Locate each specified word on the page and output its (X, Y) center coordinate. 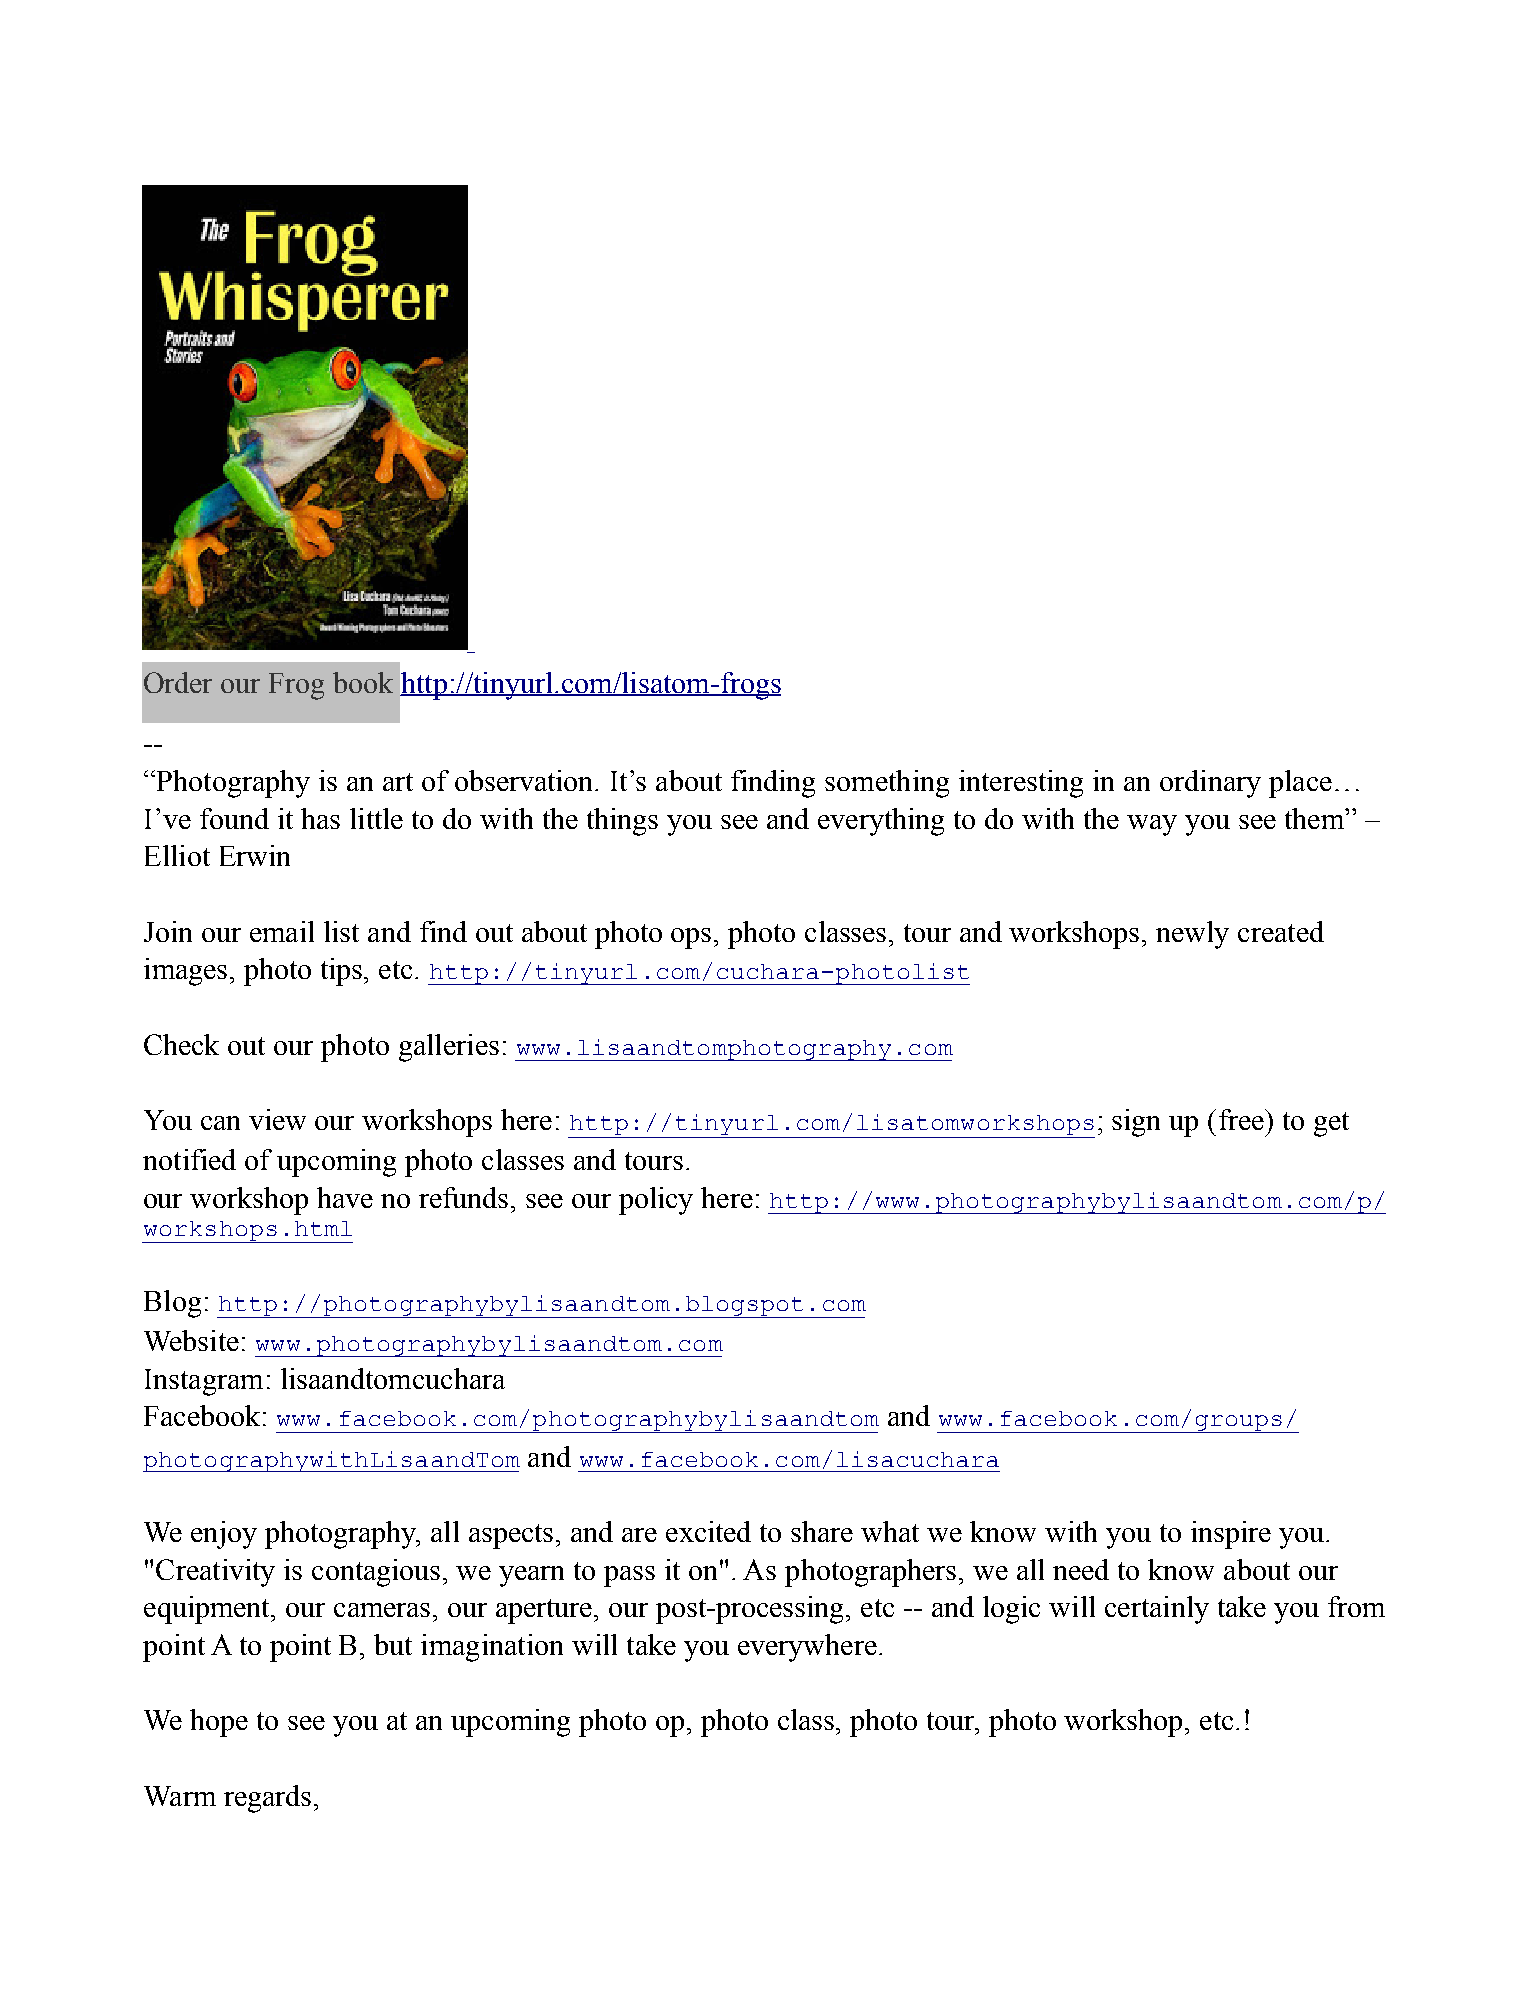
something (887, 784)
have (345, 1197)
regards (267, 1799)
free (1242, 1119)
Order (178, 682)
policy (656, 1201)
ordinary (1210, 784)
